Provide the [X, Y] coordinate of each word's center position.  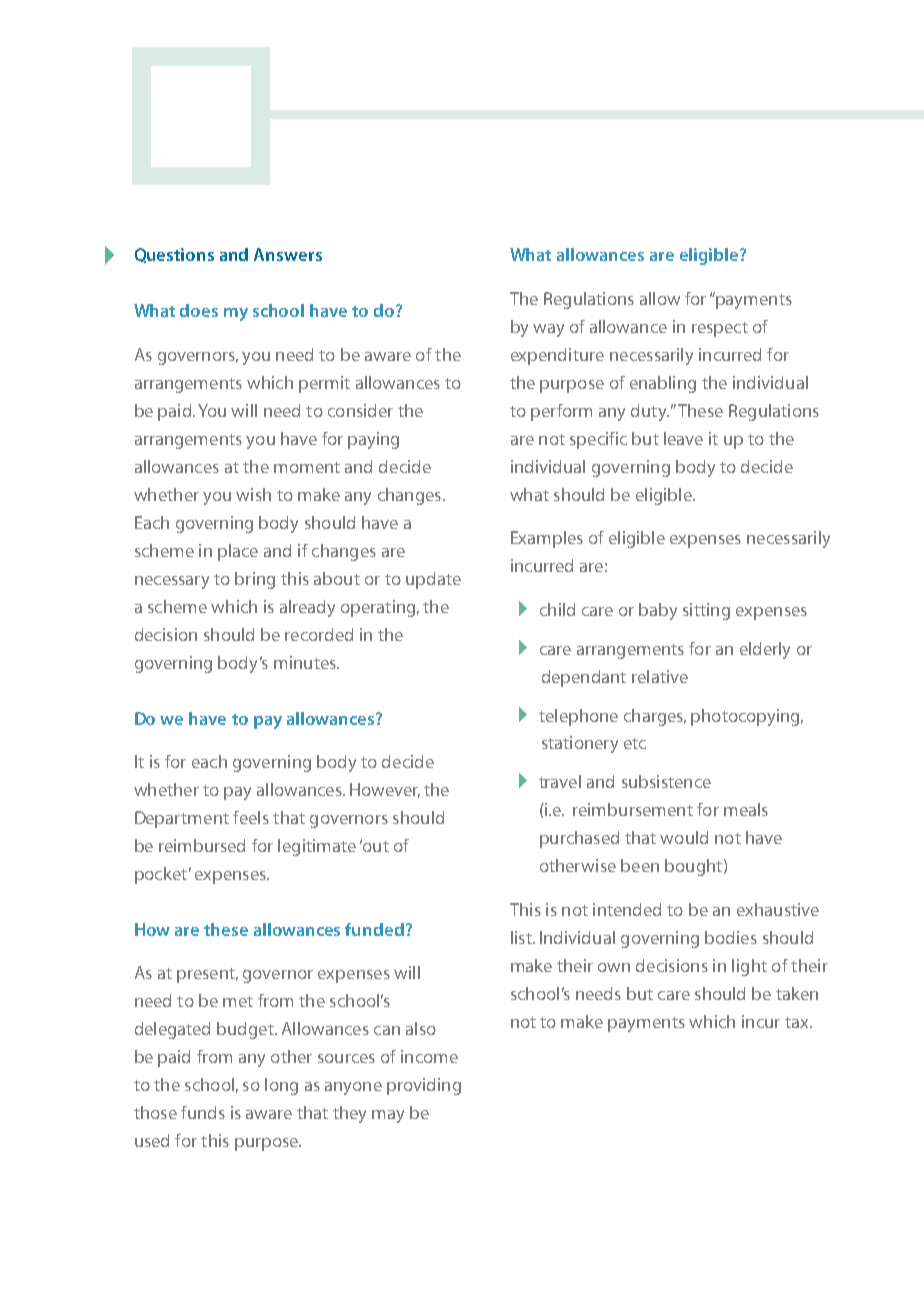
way [548, 330]
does [199, 310]
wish [253, 494]
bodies [731, 937]
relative [660, 676]
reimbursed [202, 845]
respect [720, 329]
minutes [306, 662]
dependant [584, 678]
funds [203, 1112]
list [522, 937]
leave [683, 438]
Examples [547, 539]
